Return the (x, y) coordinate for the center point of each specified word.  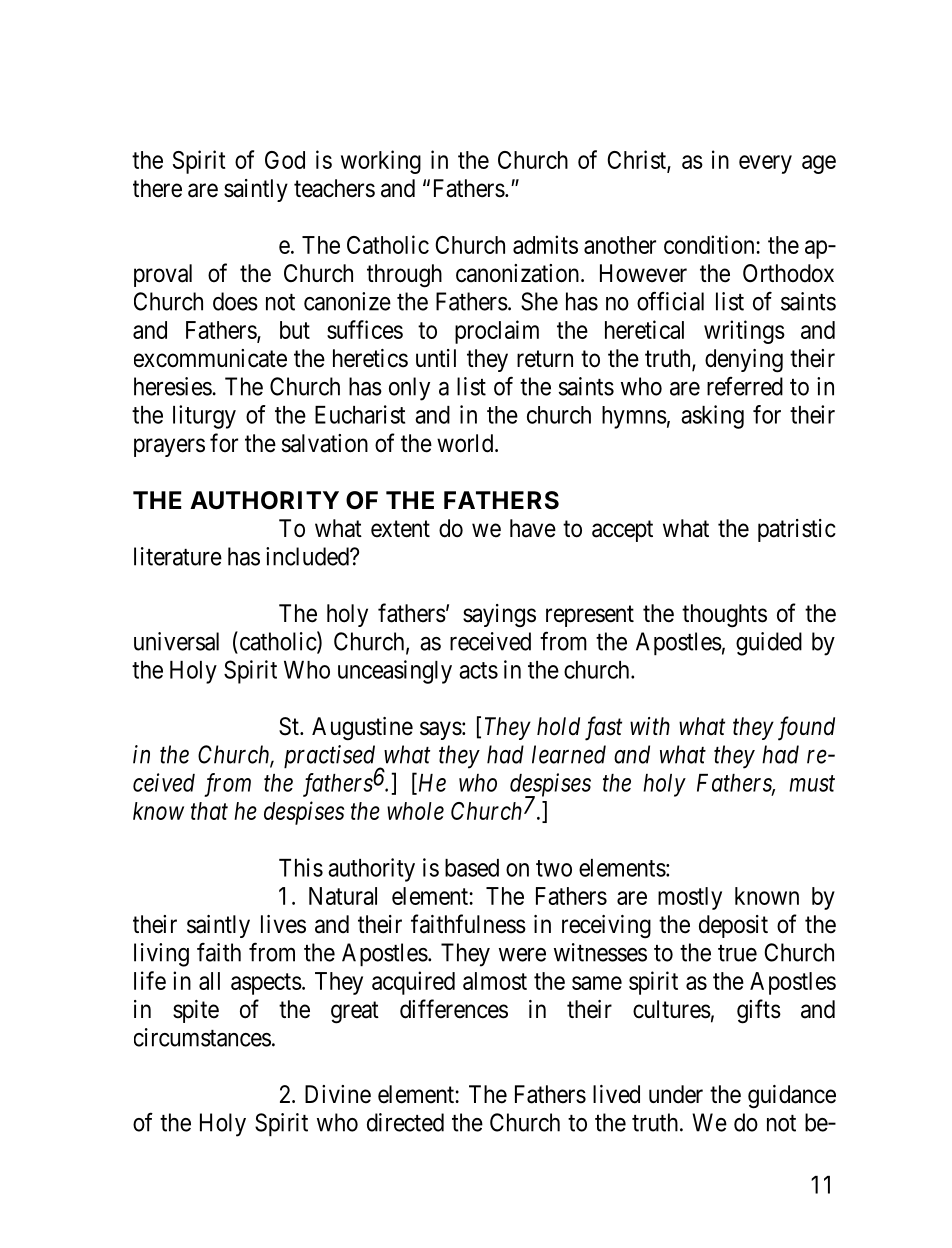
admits (545, 244)
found (806, 728)
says (441, 730)
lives (283, 924)
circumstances (202, 1037)
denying (744, 361)
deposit (733, 926)
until (436, 358)
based (472, 868)
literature (178, 556)
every (765, 164)
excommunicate (210, 358)
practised (331, 758)
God (285, 160)
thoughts (724, 616)
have (533, 528)
